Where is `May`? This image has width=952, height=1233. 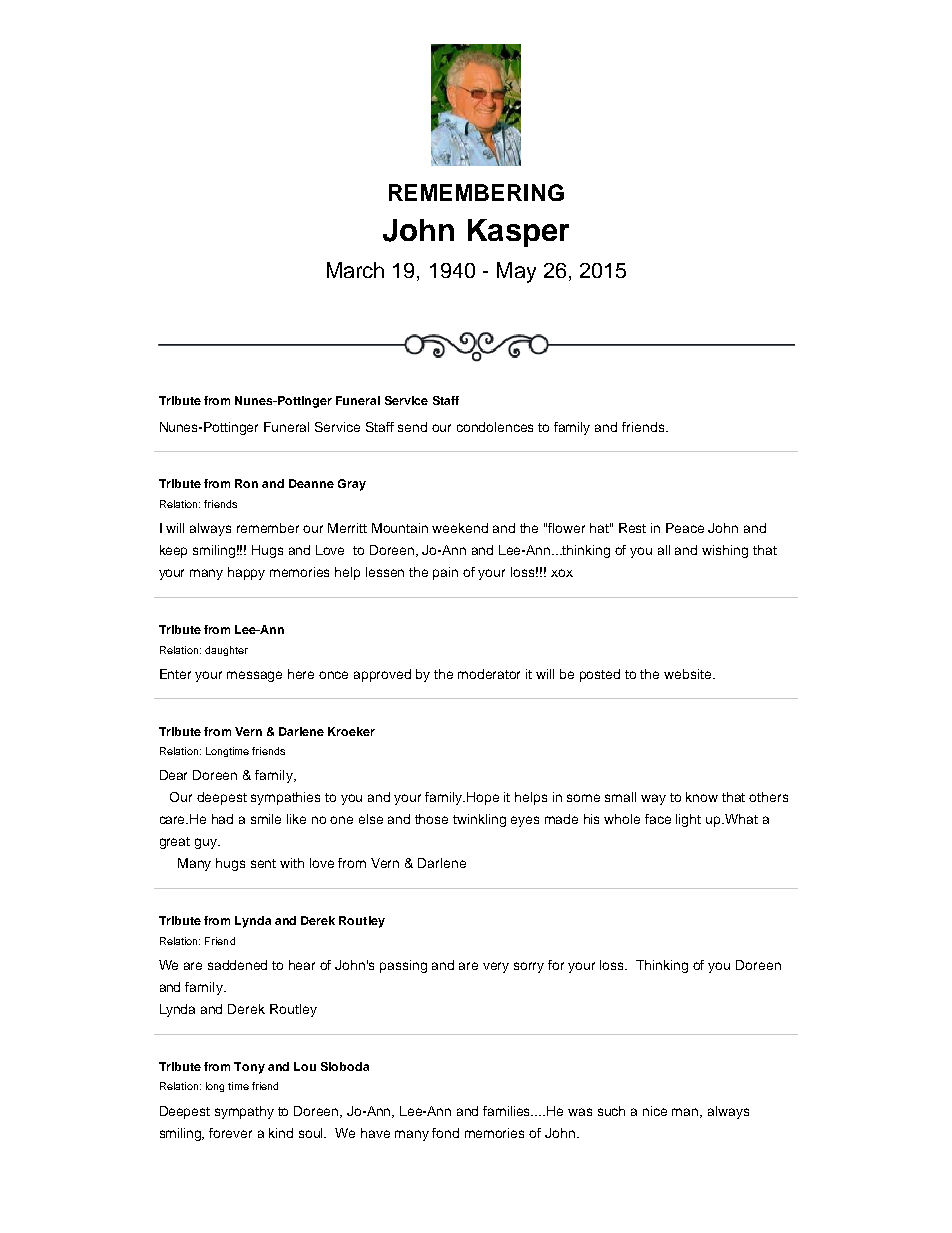
May is located at coordinates (516, 272).
